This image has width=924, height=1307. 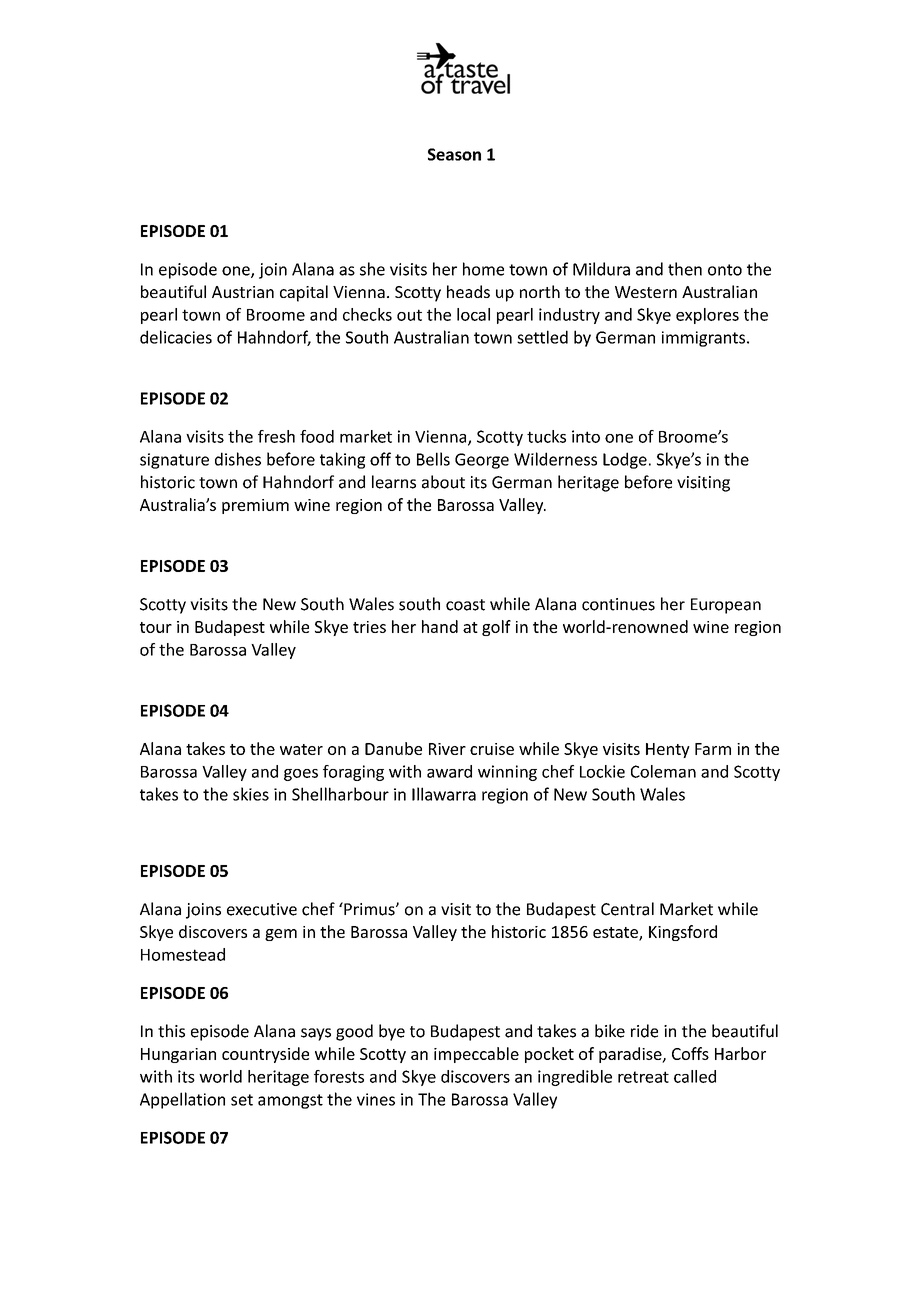 I want to click on Season, so click(x=454, y=154).
